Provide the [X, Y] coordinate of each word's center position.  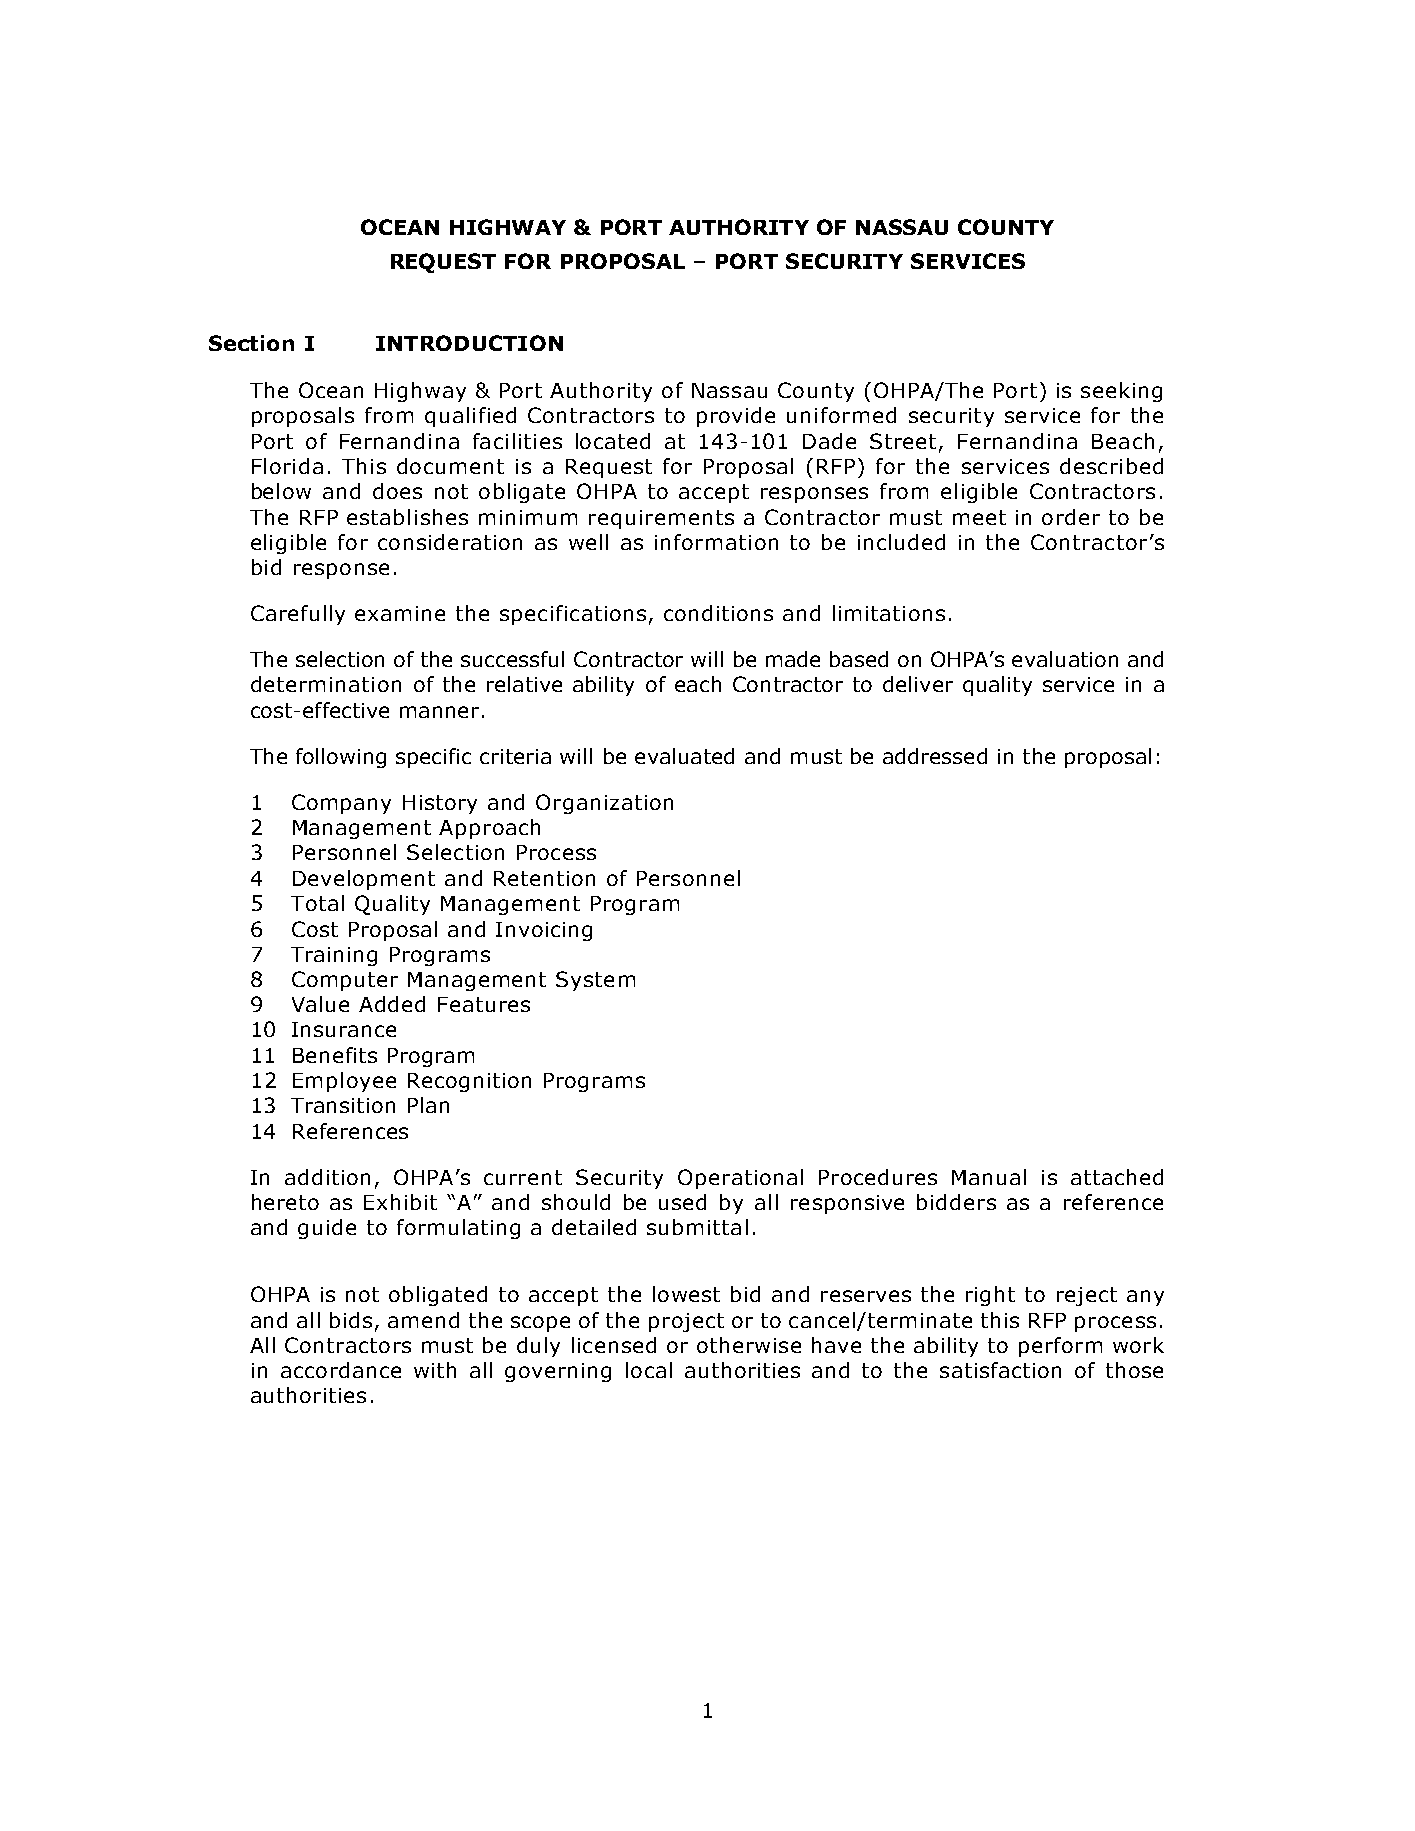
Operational [740, 1179]
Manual [989, 1177]
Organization [604, 804]
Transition [343, 1105]
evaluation [1065, 659]
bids [351, 1320]
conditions [718, 613]
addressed [935, 756]
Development [364, 880]
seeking [1121, 392]
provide [736, 417]
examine [400, 613]
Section [251, 343]
